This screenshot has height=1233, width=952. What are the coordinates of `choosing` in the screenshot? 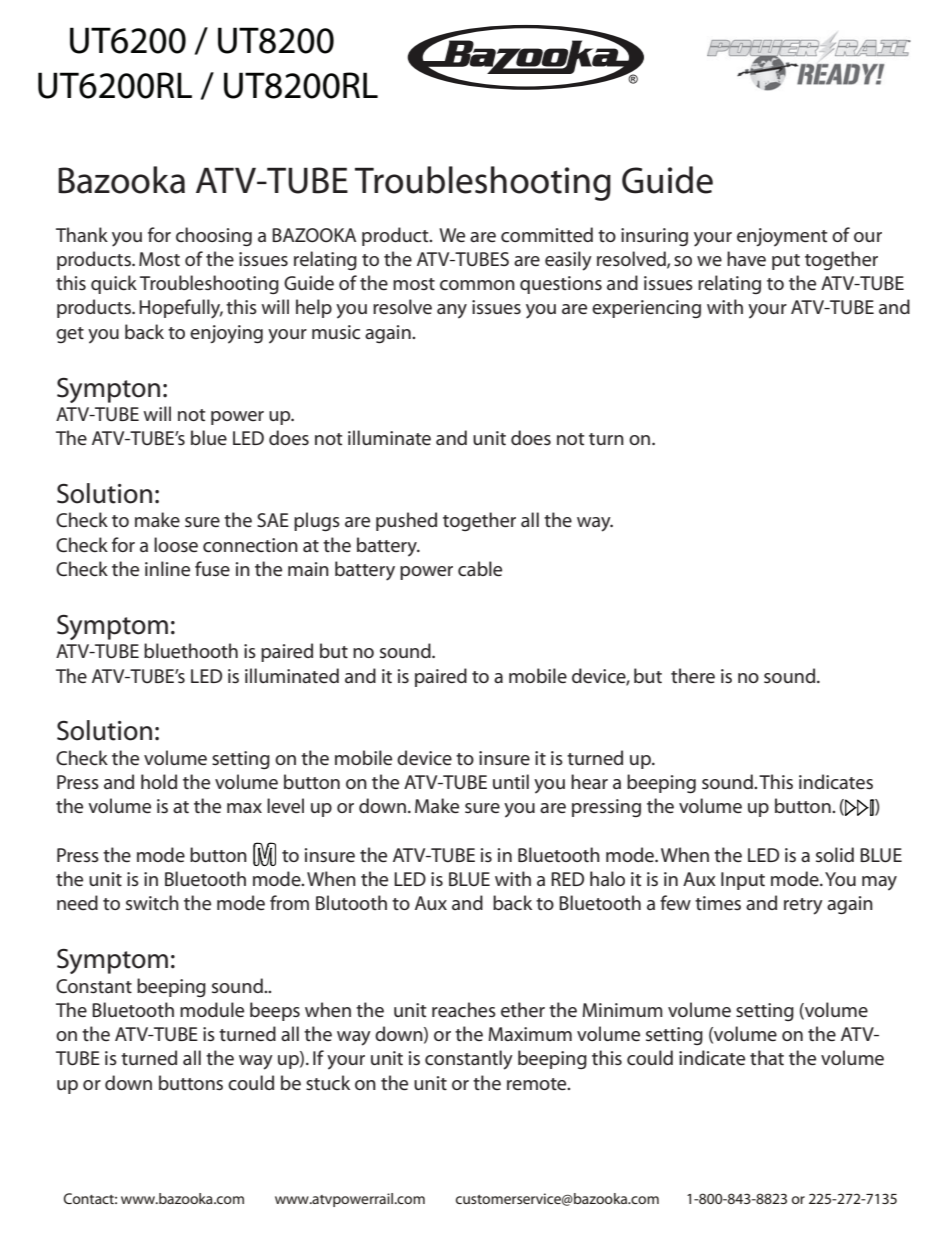 It's located at (214, 237).
